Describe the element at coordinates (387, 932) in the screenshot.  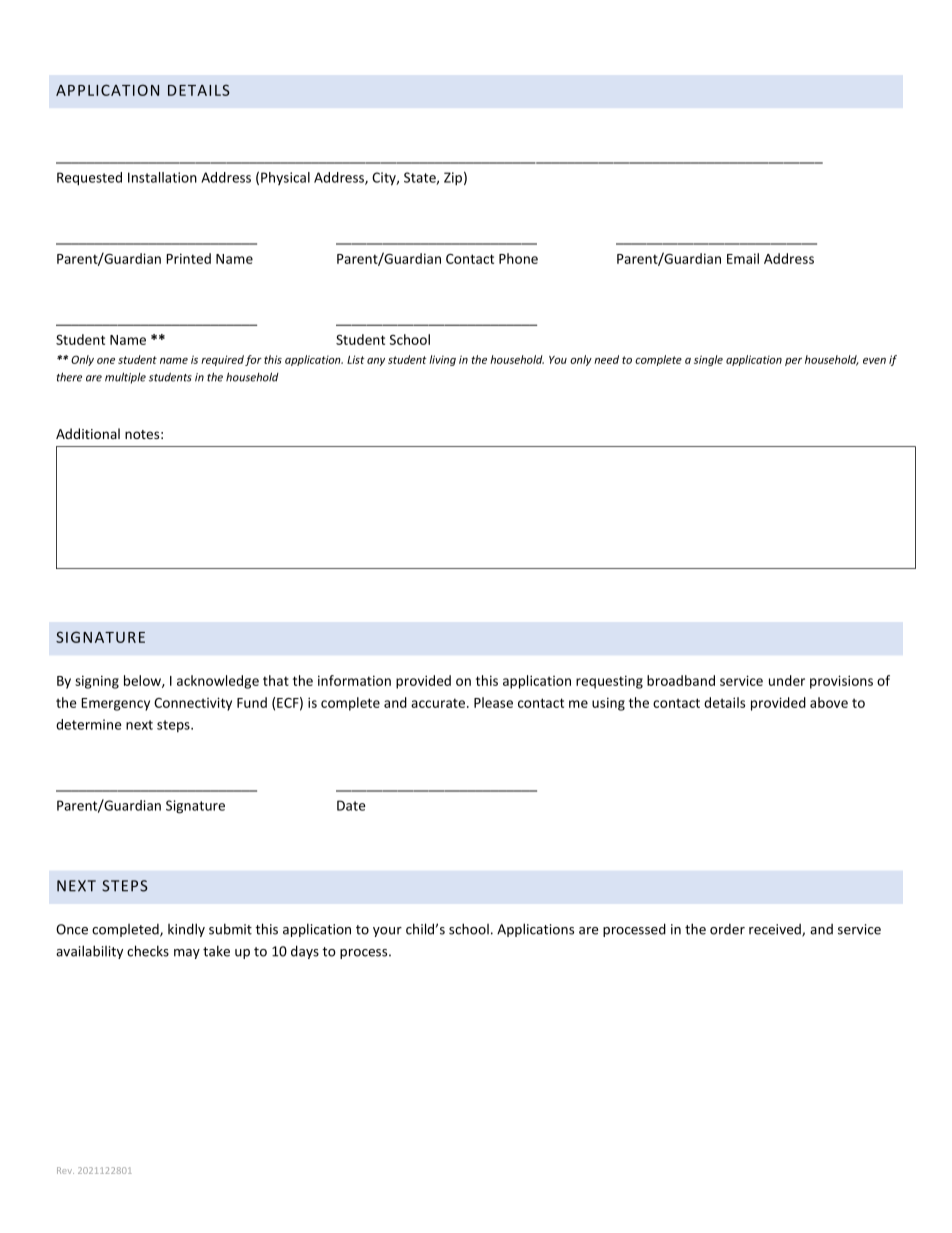
I see `your` at that location.
